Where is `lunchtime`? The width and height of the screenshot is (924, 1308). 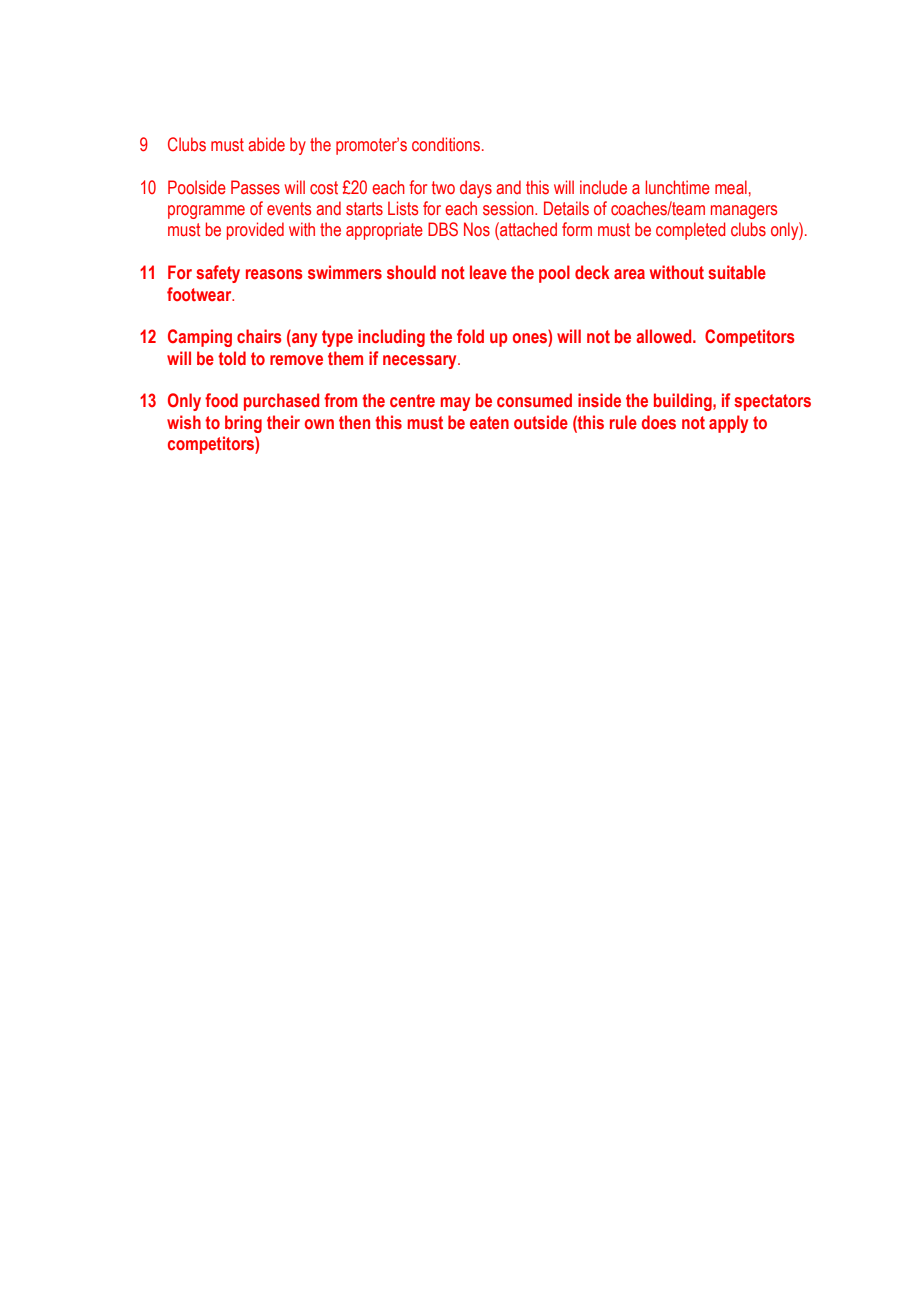
lunchtime is located at coordinates (678, 187).
